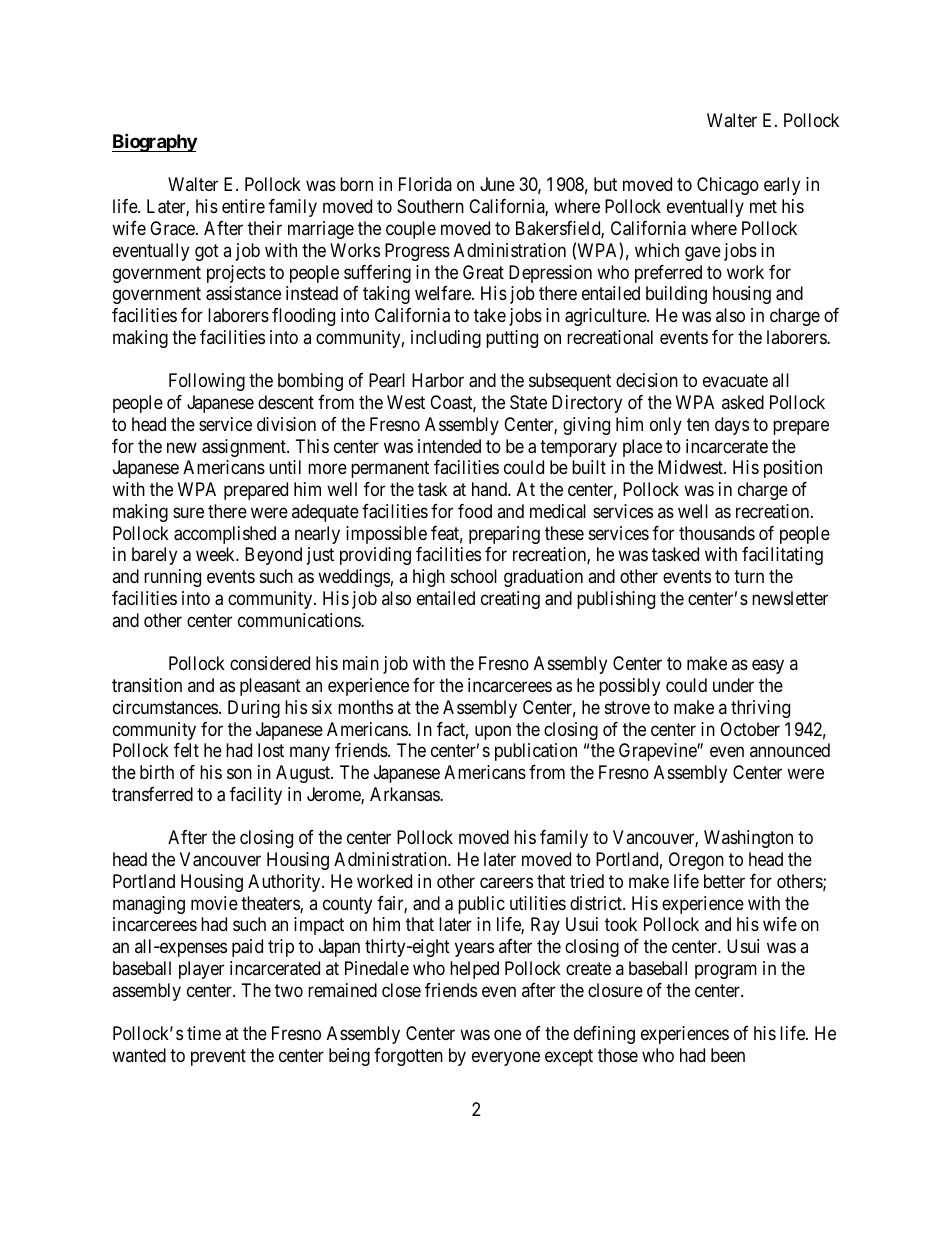  I want to click on movie, so click(214, 903).
